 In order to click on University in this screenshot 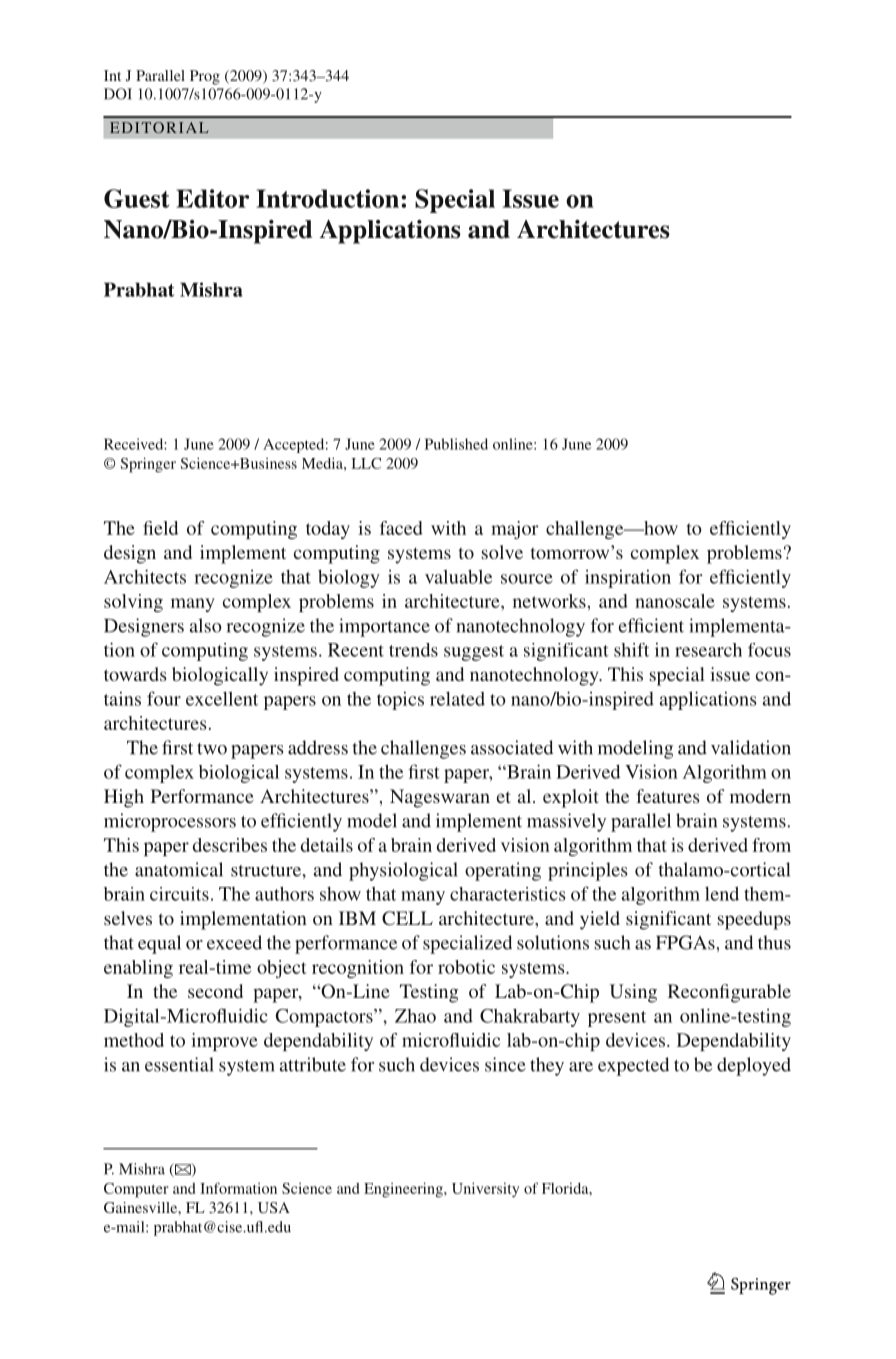, I will do `click(485, 1190)`.
